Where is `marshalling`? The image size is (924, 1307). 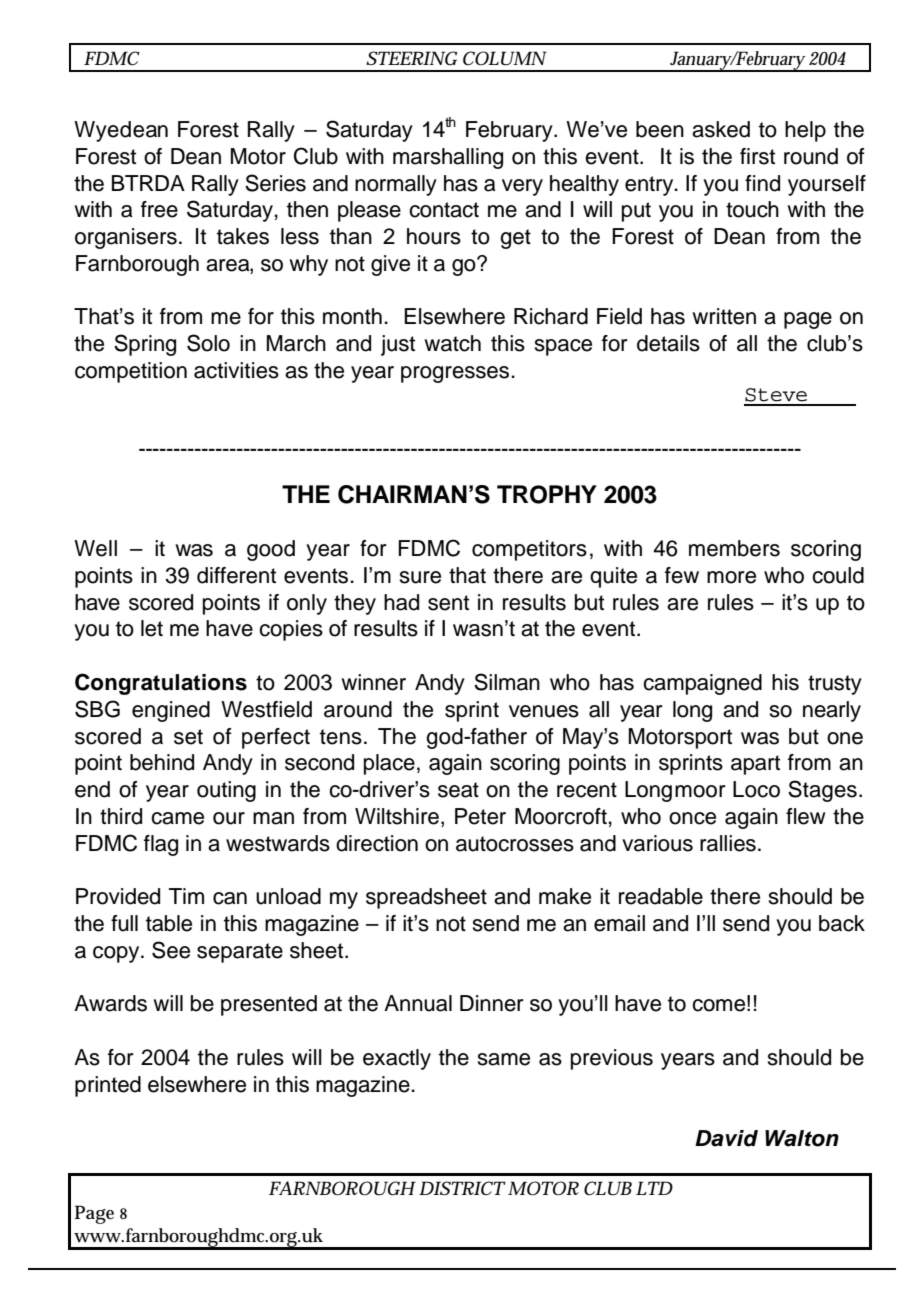
marshalling is located at coordinates (448, 158).
